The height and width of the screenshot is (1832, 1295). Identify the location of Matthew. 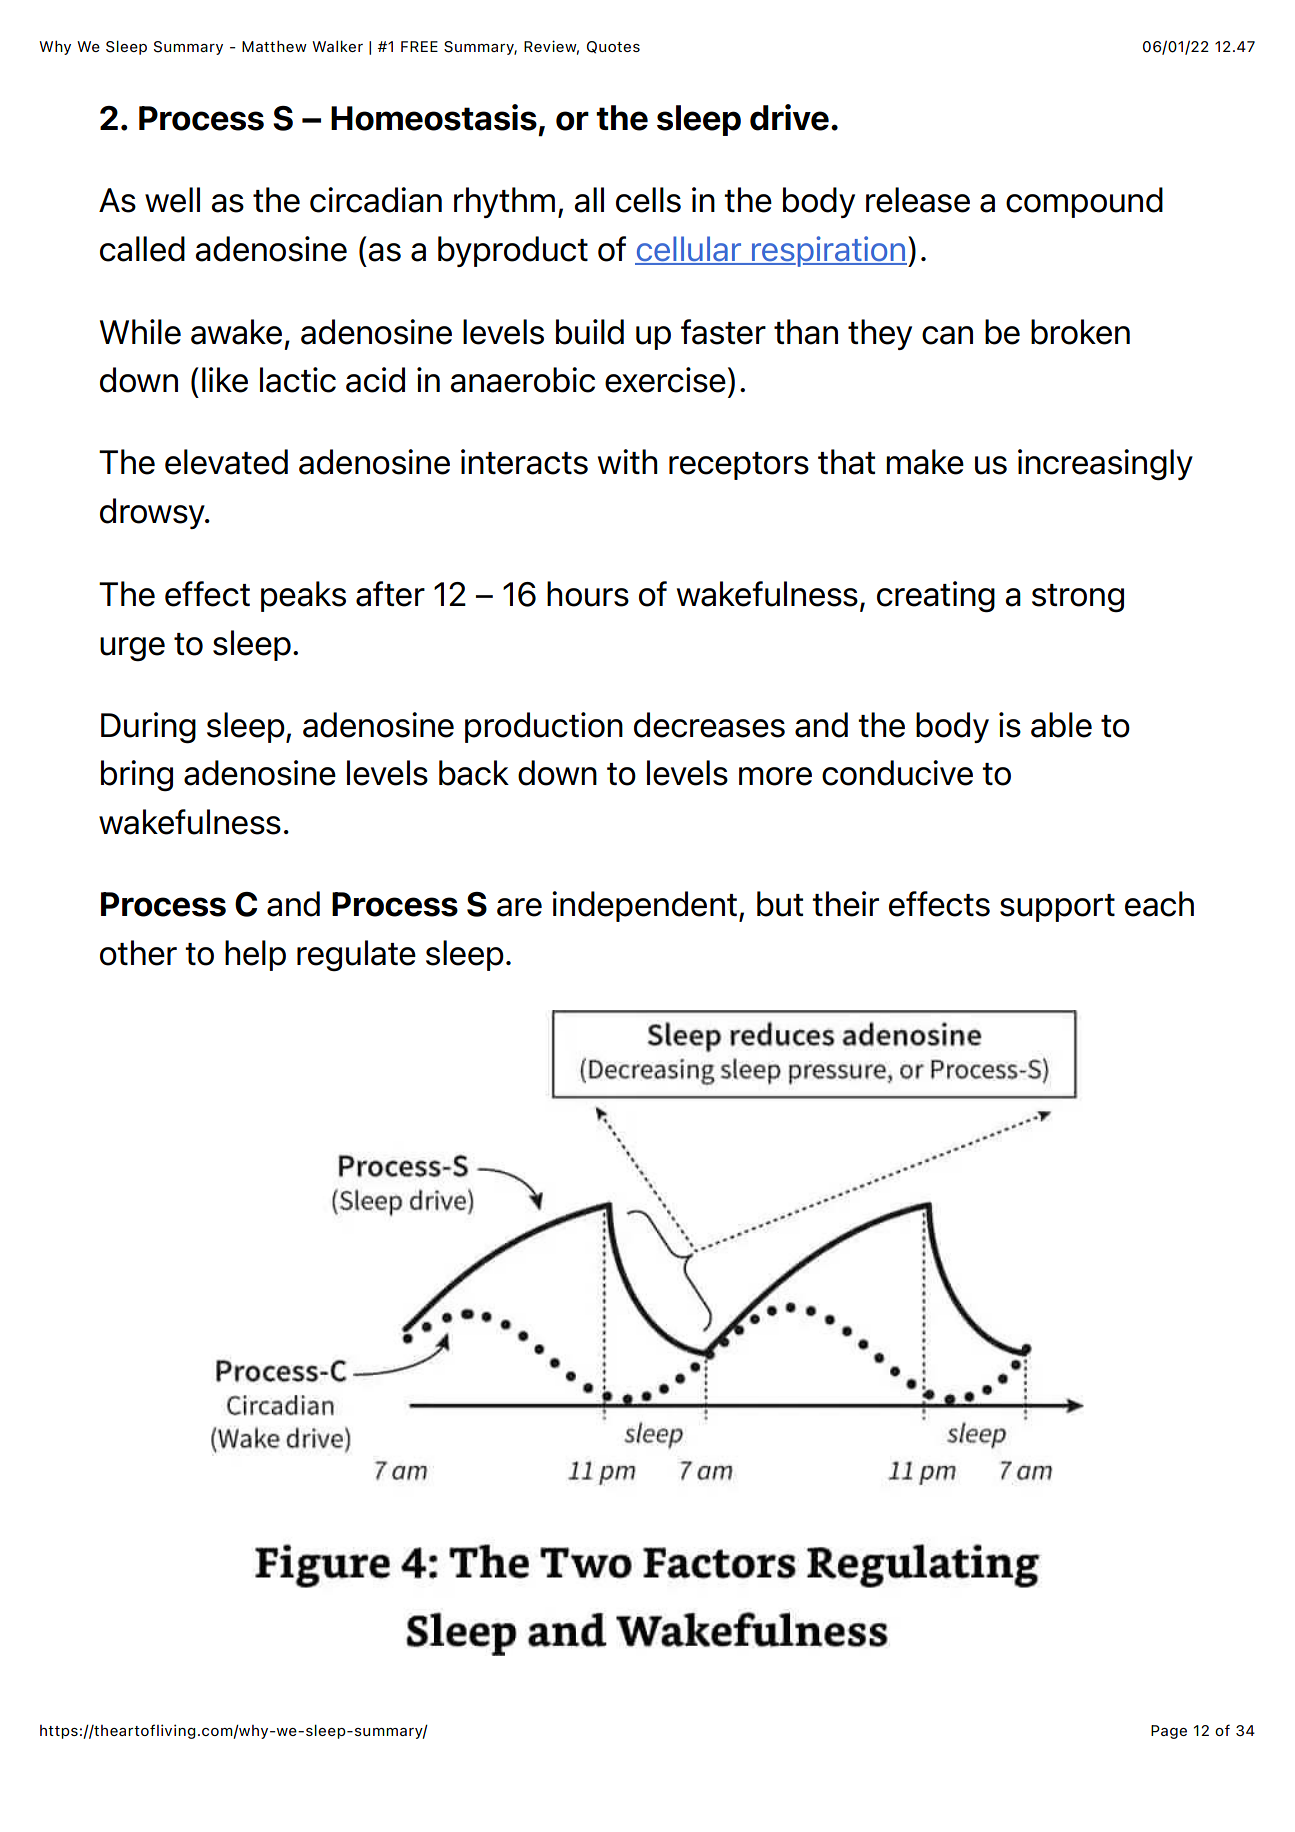
(274, 46).
